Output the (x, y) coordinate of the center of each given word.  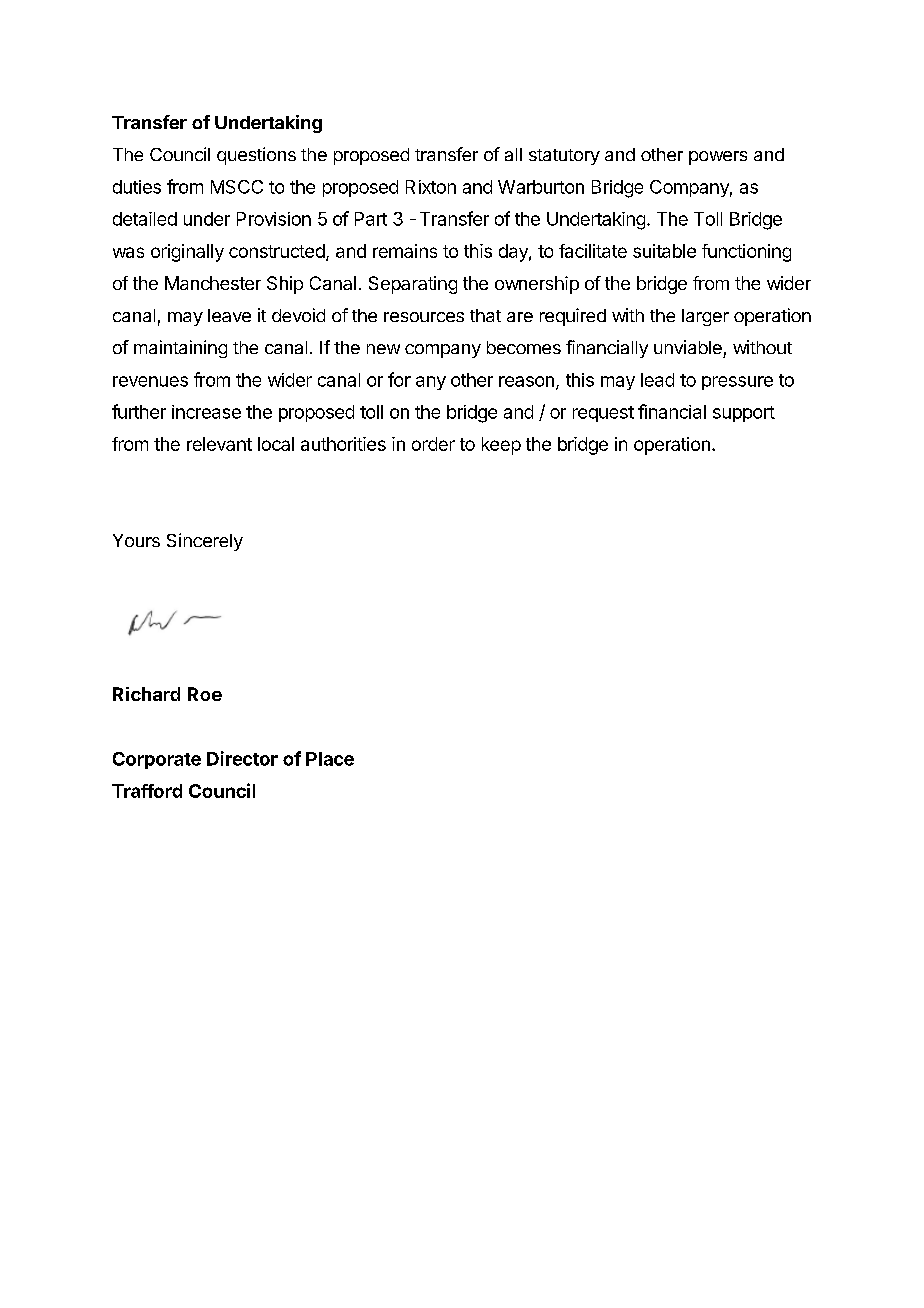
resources (424, 317)
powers (718, 158)
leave (229, 315)
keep (501, 446)
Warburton (541, 187)
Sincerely (205, 542)
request (603, 414)
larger (705, 317)
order (433, 444)
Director (242, 758)
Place (330, 759)
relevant (219, 444)
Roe (205, 694)
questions (256, 156)
